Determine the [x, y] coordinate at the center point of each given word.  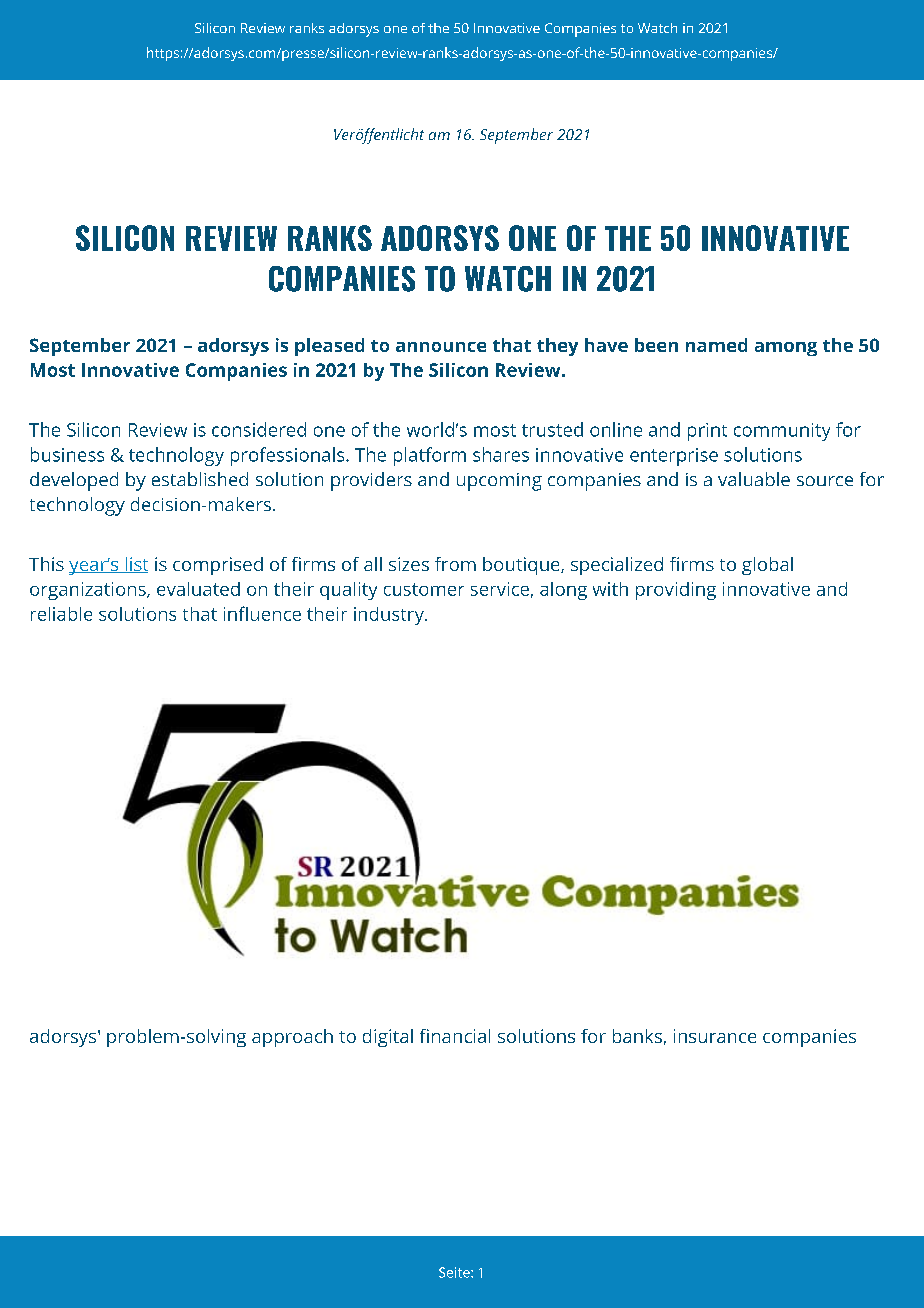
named [716, 345]
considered [259, 429]
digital [388, 1038]
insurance [715, 1036]
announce [441, 347]
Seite [455, 1272]
